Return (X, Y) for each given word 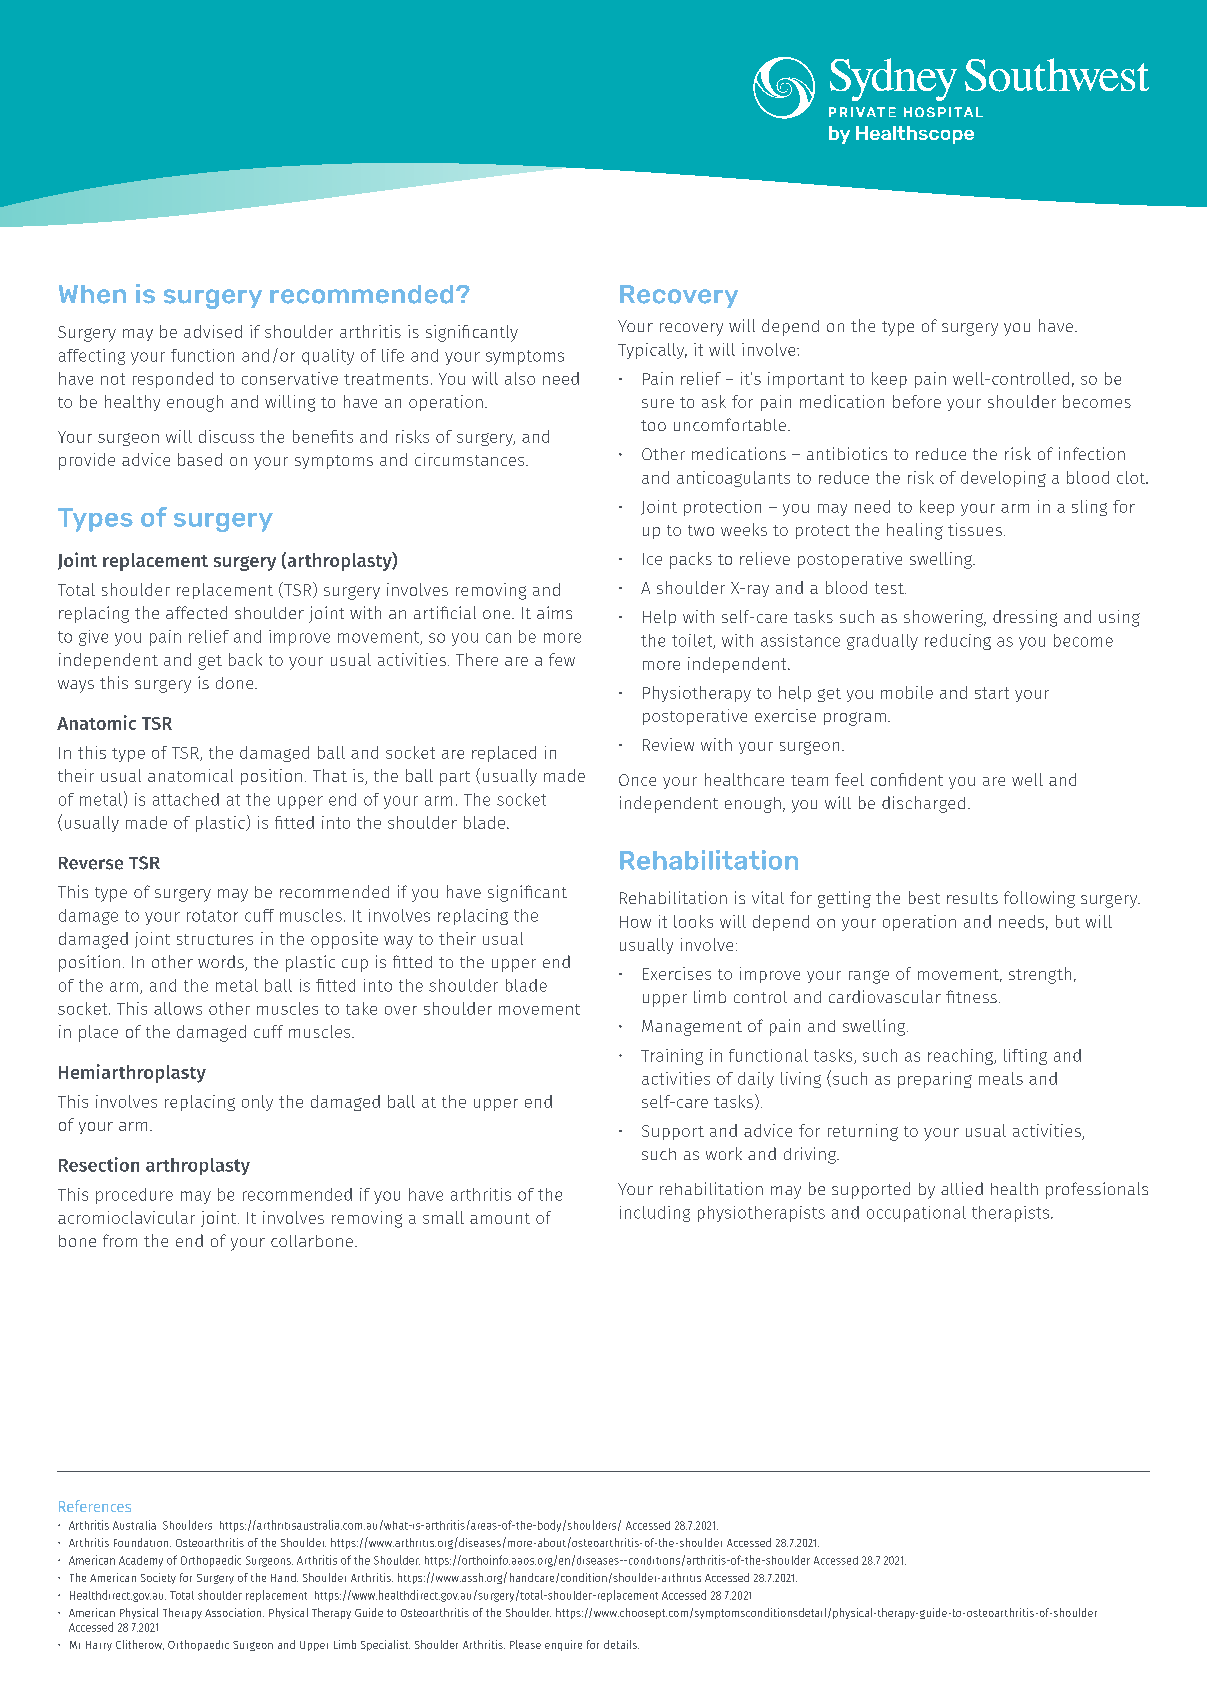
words (222, 963)
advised (213, 331)
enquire (563, 1645)
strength (1040, 975)
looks (693, 921)
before (917, 401)
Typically (652, 351)
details (621, 1644)
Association (234, 1612)
